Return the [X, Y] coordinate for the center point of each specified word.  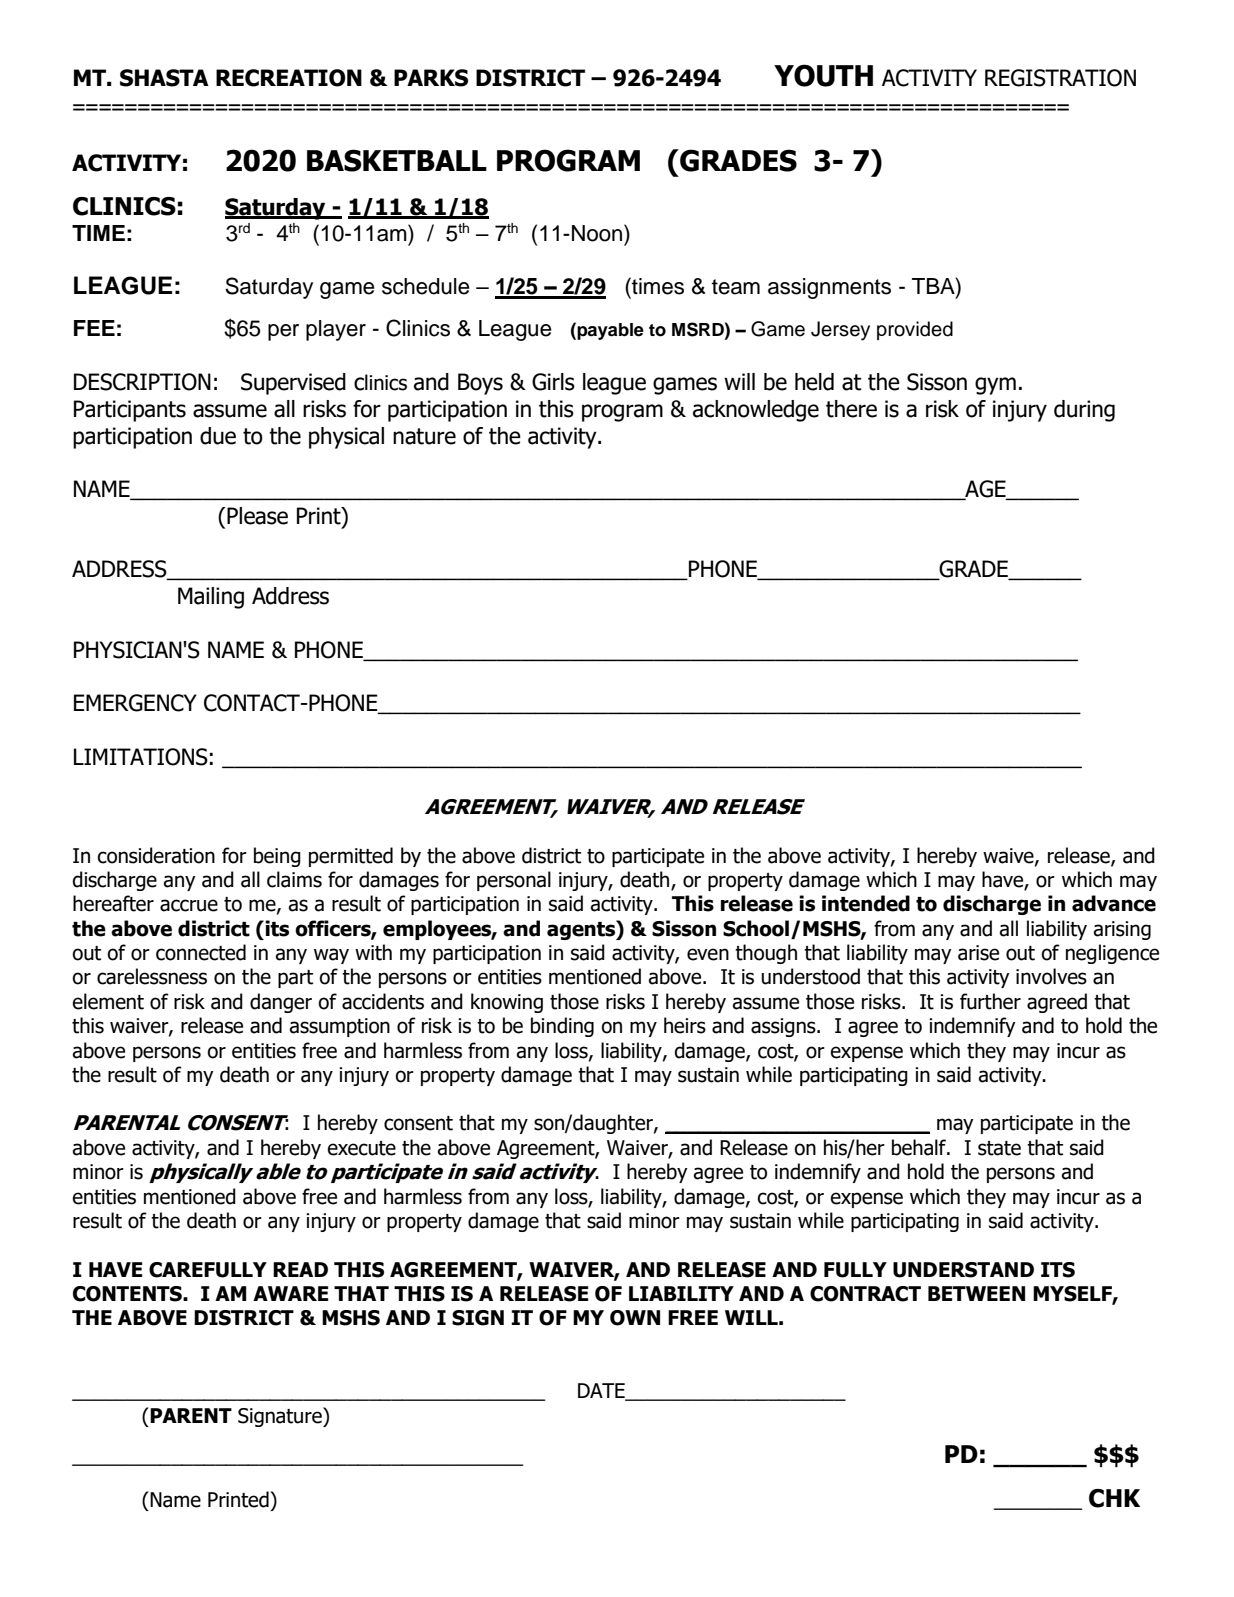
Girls [553, 382]
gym [995, 386]
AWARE [290, 1293]
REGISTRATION [1060, 78]
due [218, 436]
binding [562, 1027]
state [999, 1148]
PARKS [431, 78]
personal [514, 881]
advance [1114, 903]
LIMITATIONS [141, 757]
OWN [635, 1318]
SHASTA [164, 78]
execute [361, 1148]
